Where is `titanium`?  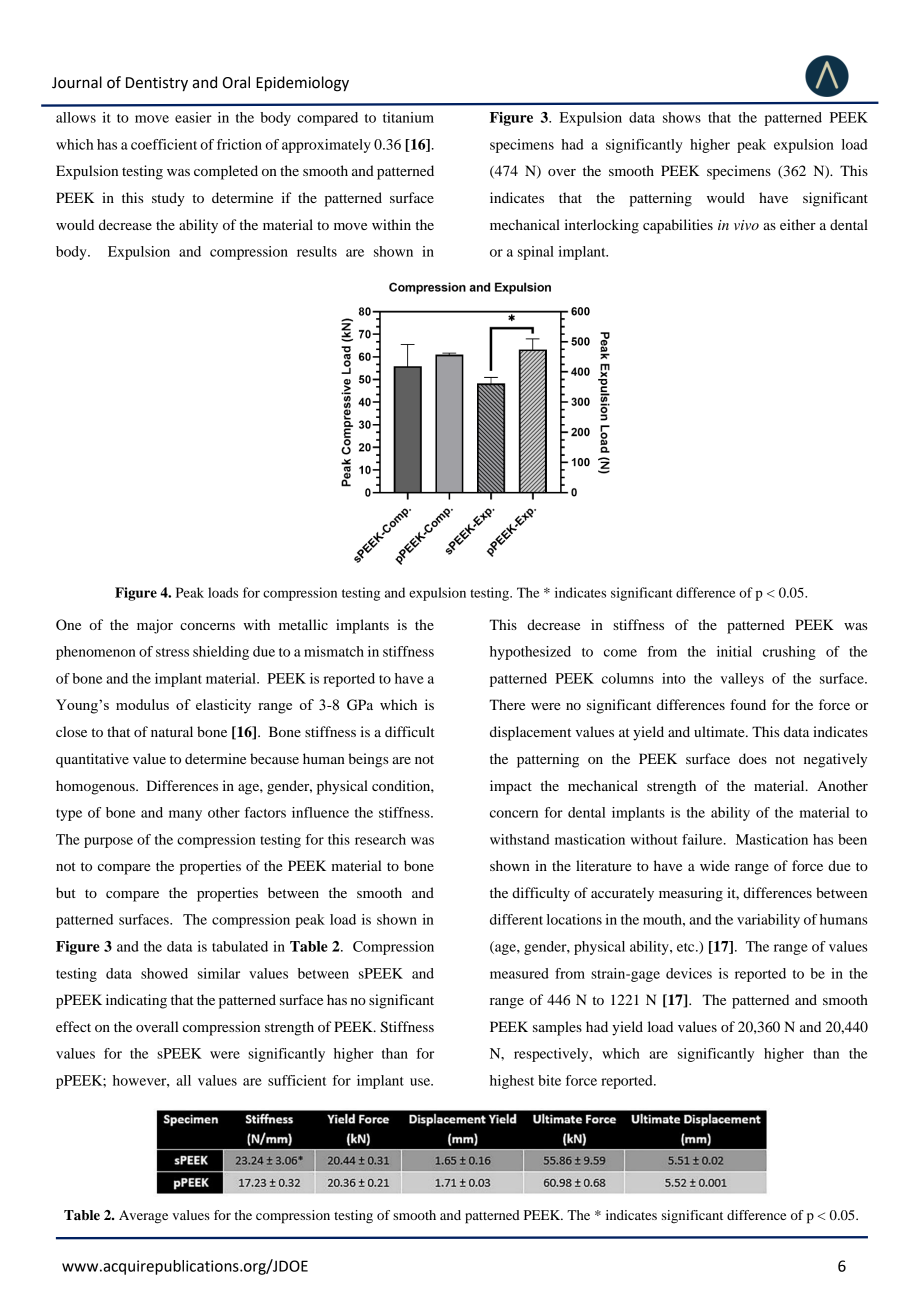
titanium is located at coordinates (408, 117).
